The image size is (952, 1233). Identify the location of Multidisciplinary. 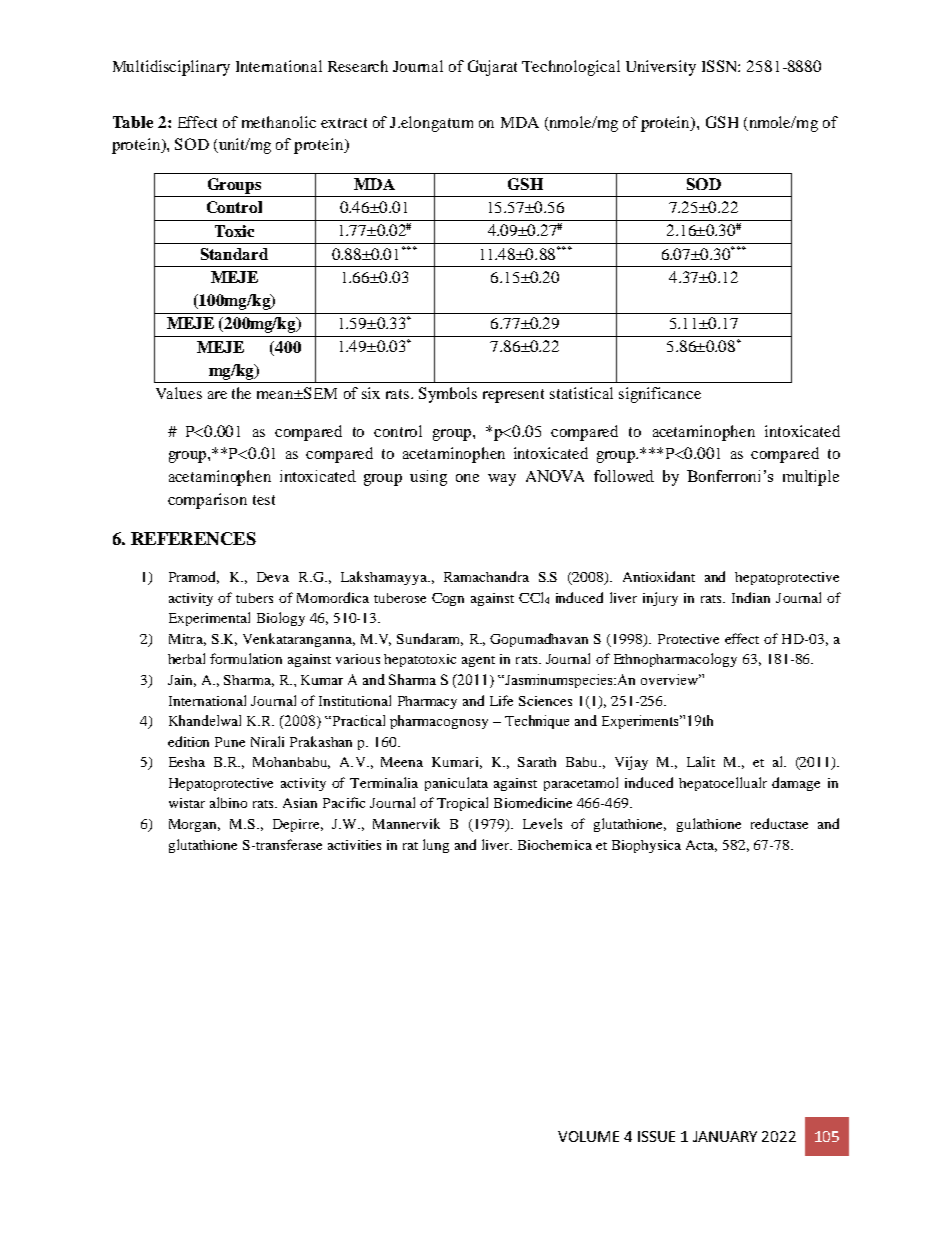
(171, 68).
